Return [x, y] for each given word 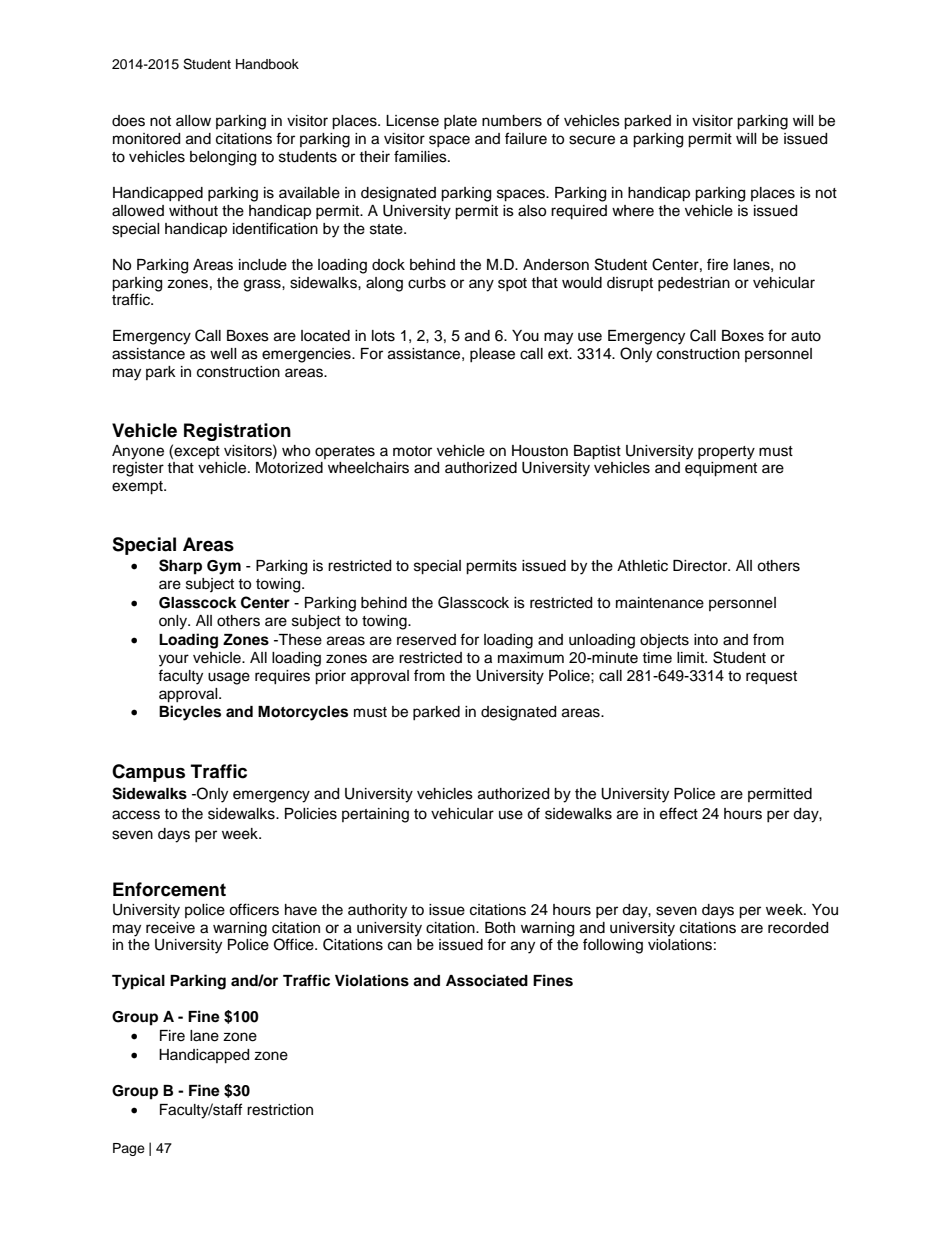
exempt [138, 488]
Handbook [267, 64]
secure [592, 140]
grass [263, 285]
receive [170, 928]
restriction [280, 1110]
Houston [540, 451]
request [771, 678]
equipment [721, 469]
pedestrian [694, 284]
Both [500, 927]
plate [460, 122]
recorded [798, 928]
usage [229, 678]
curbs [427, 283]
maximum [531, 658]
